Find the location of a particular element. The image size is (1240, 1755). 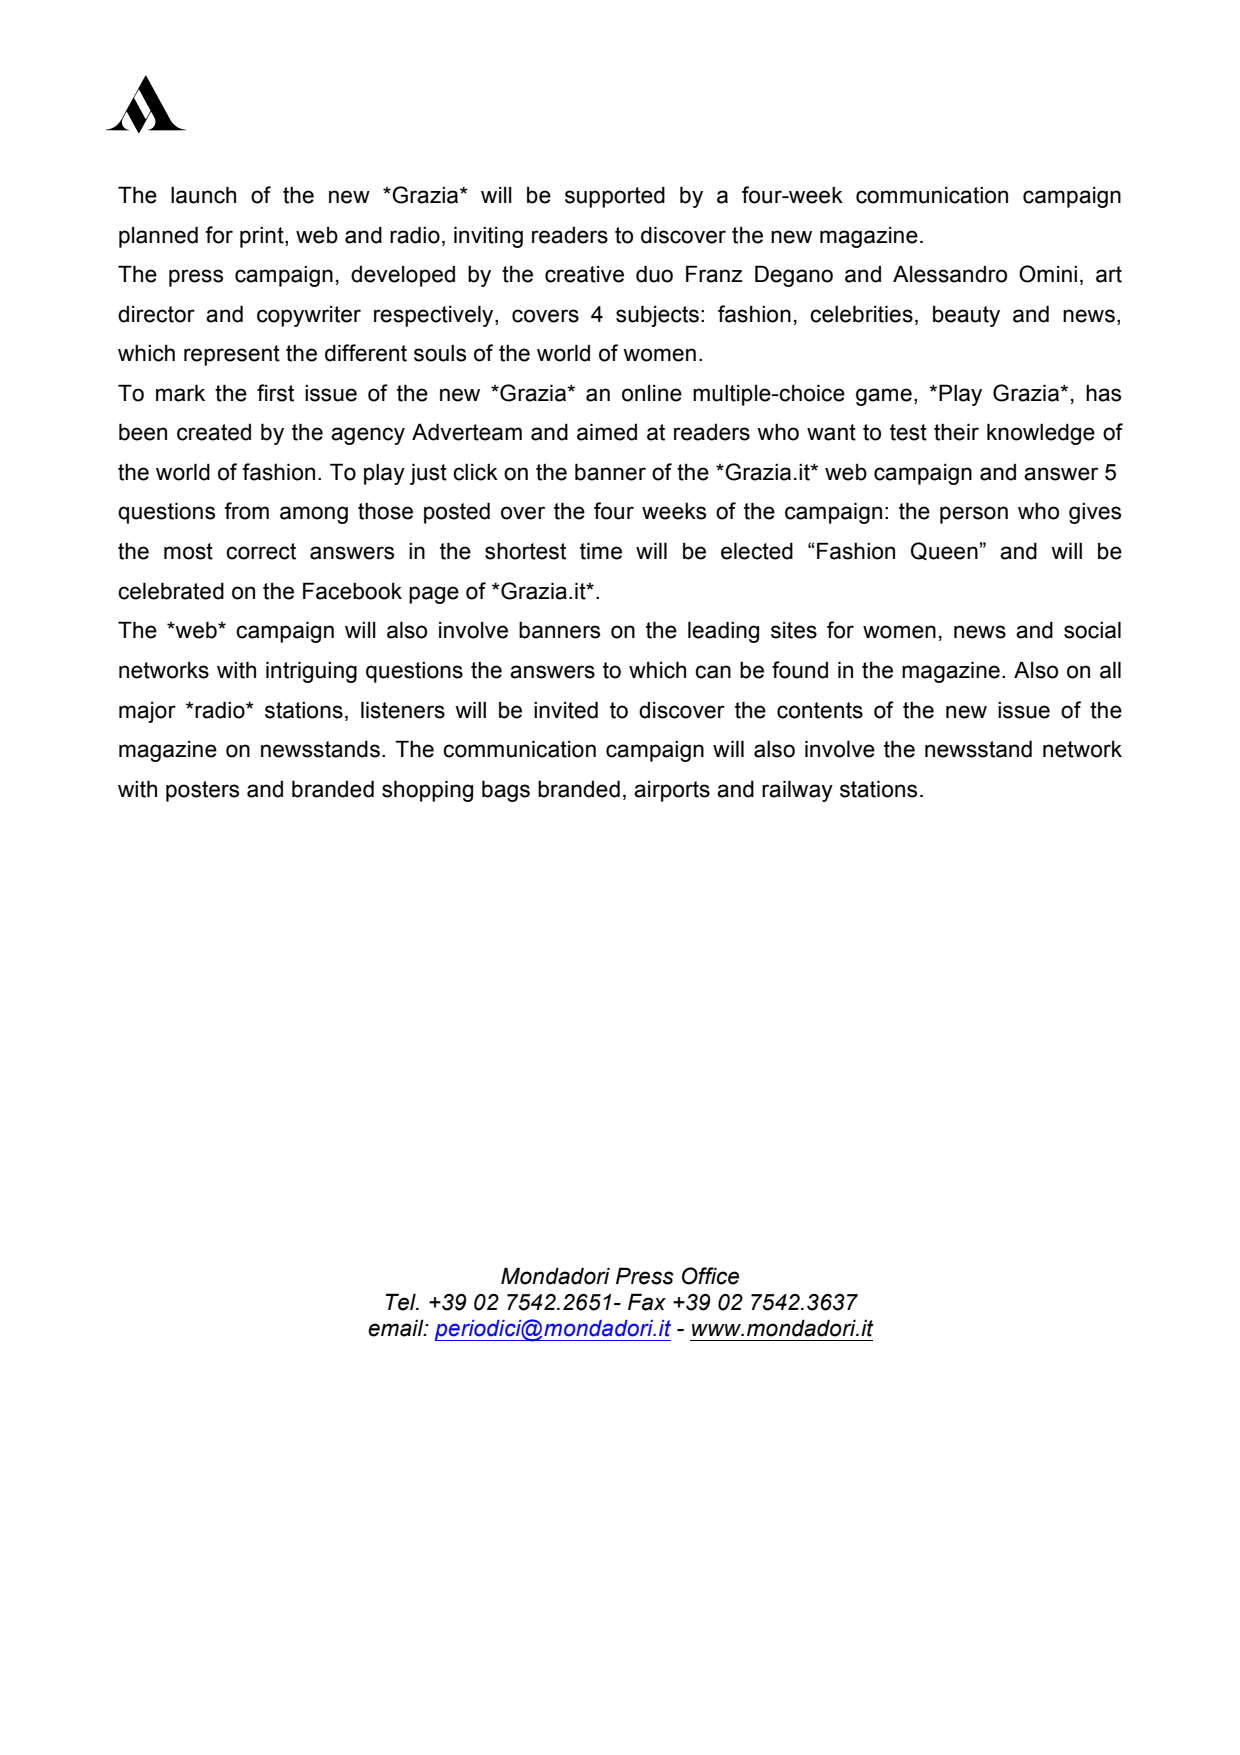

posters is located at coordinates (202, 791).
